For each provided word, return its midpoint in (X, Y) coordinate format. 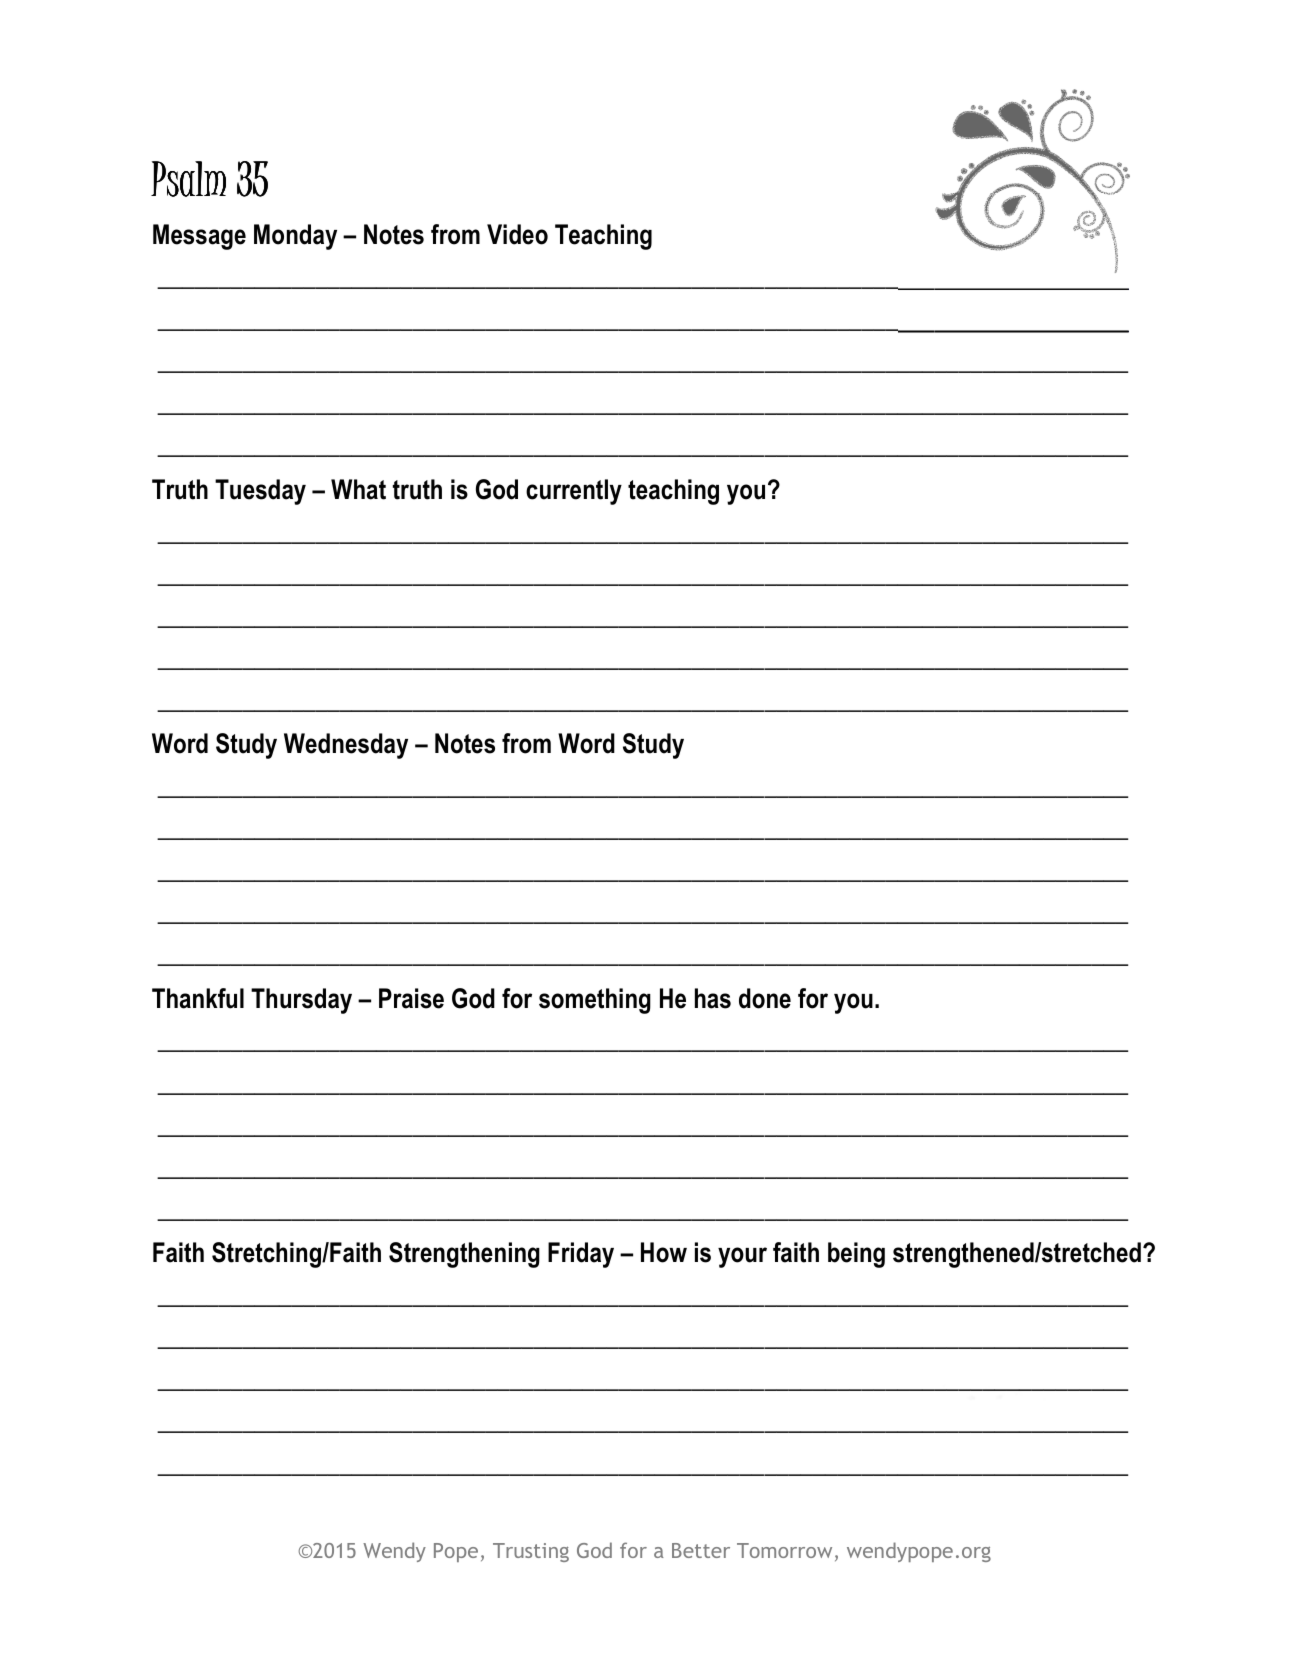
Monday (295, 237)
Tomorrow (784, 1550)
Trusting (531, 1552)
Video (517, 234)
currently (574, 492)
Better (701, 1550)
